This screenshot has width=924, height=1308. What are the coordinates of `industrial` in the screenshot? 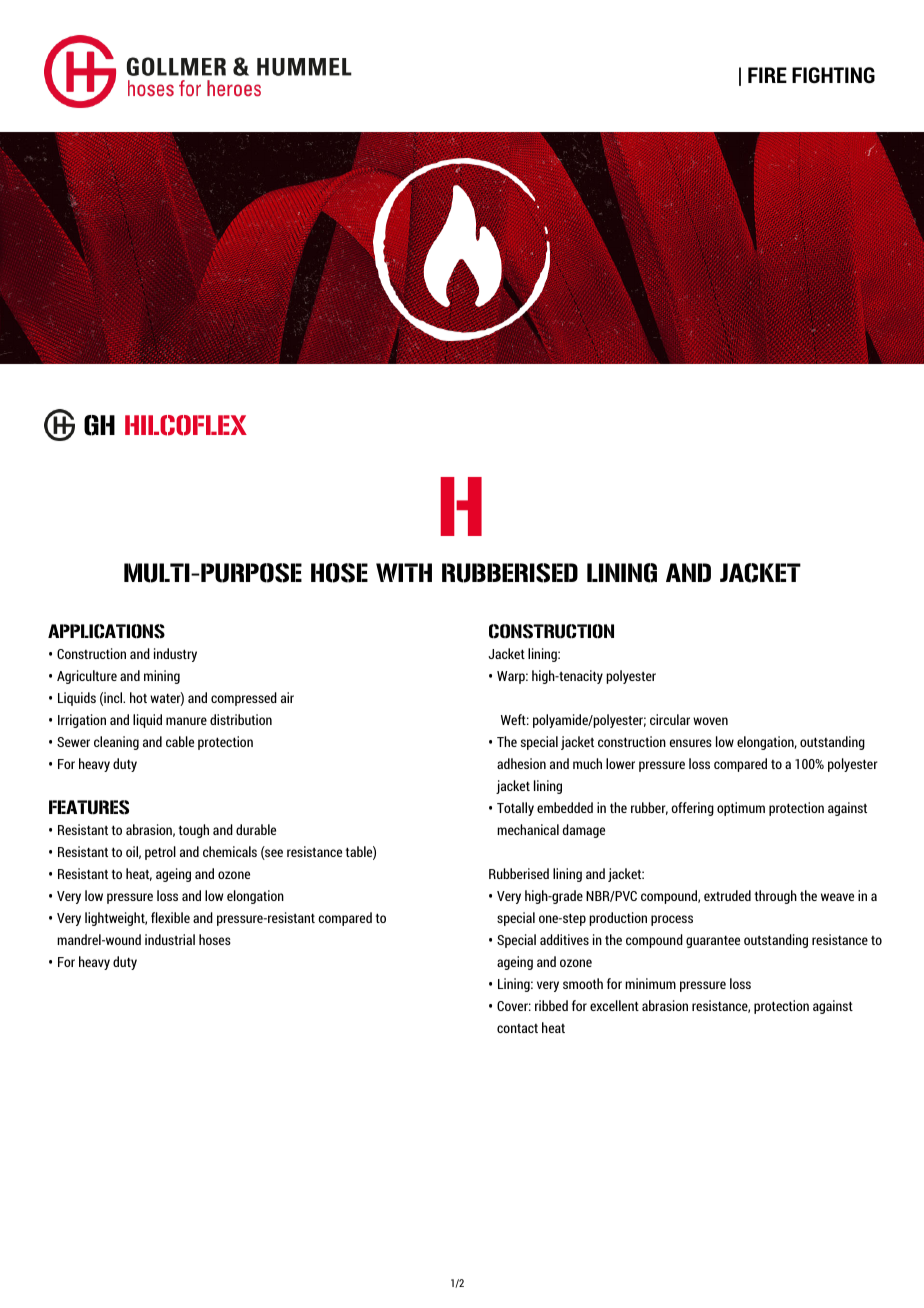 It's located at (170, 939).
